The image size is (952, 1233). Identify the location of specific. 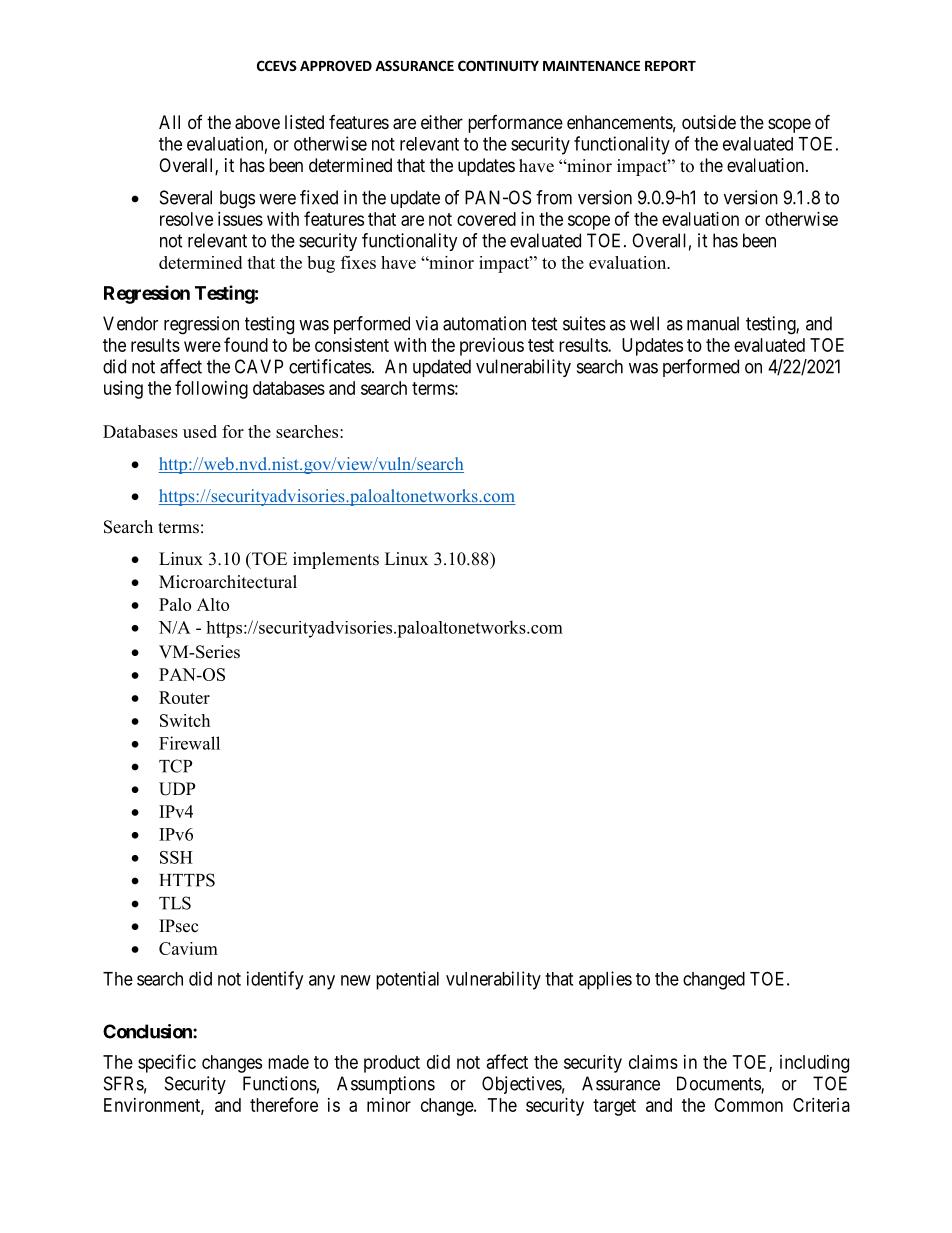
(167, 1063).
